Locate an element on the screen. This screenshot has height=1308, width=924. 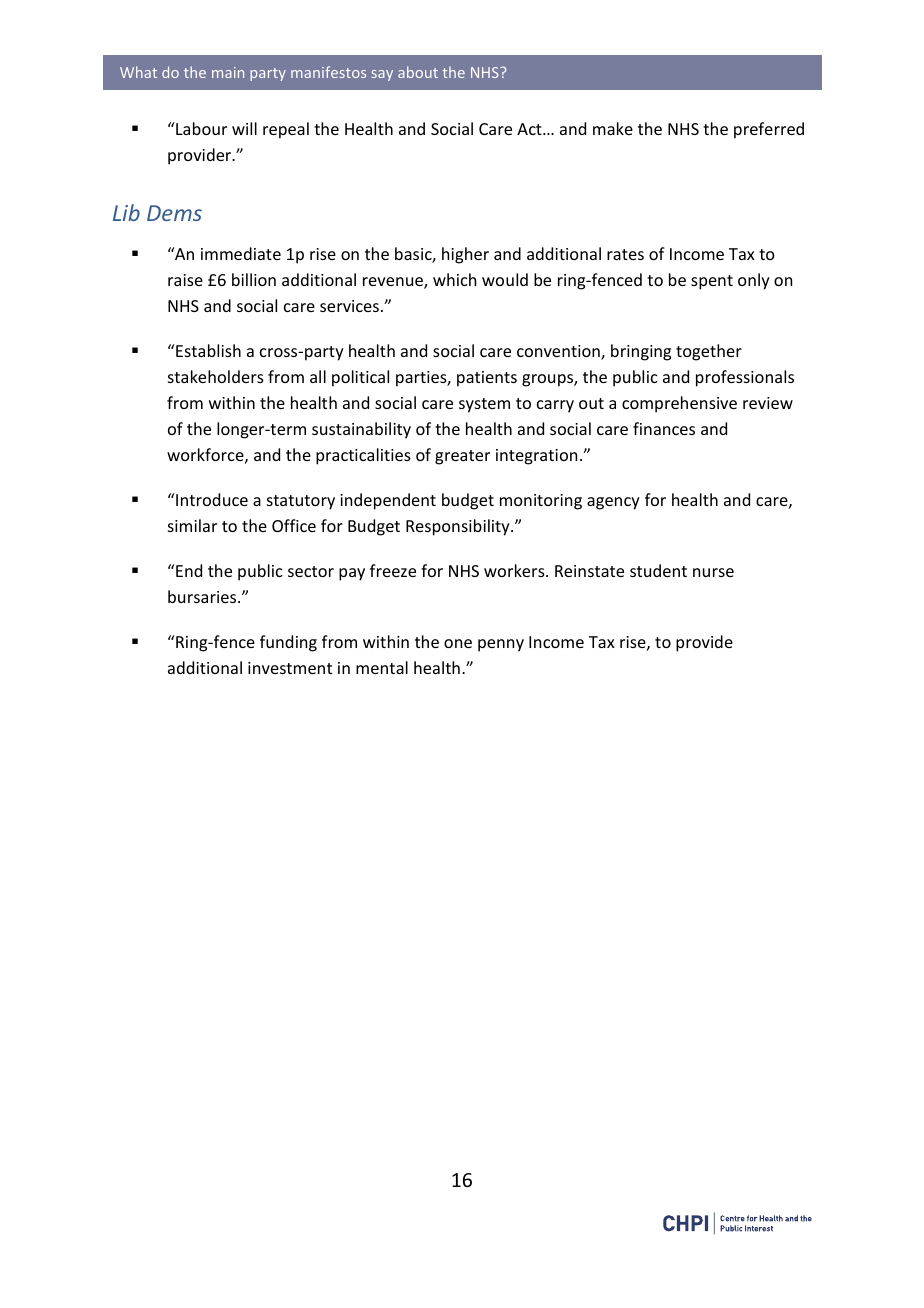
greater is located at coordinates (462, 457).
